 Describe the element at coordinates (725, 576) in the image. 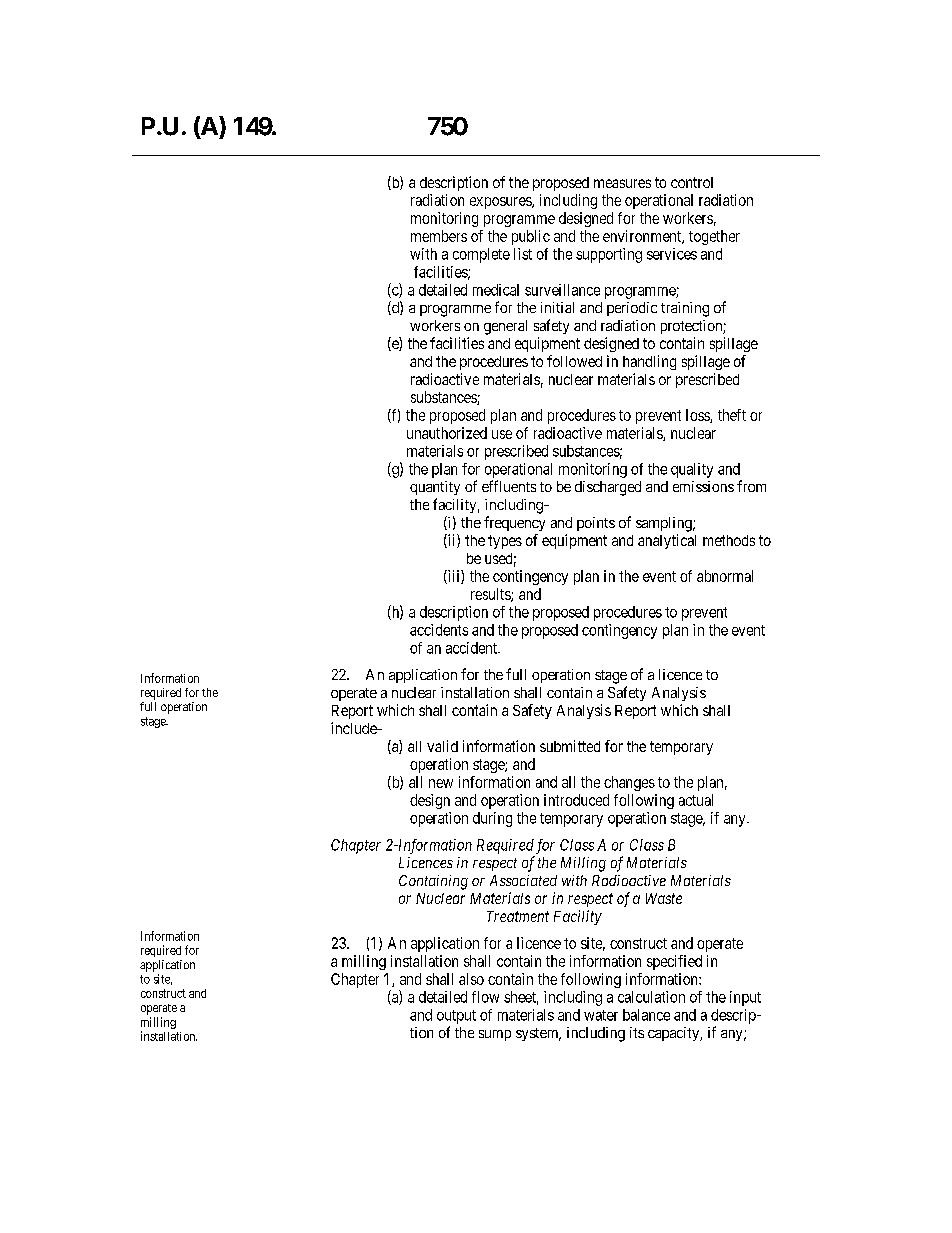

I see `abnormal` at that location.
